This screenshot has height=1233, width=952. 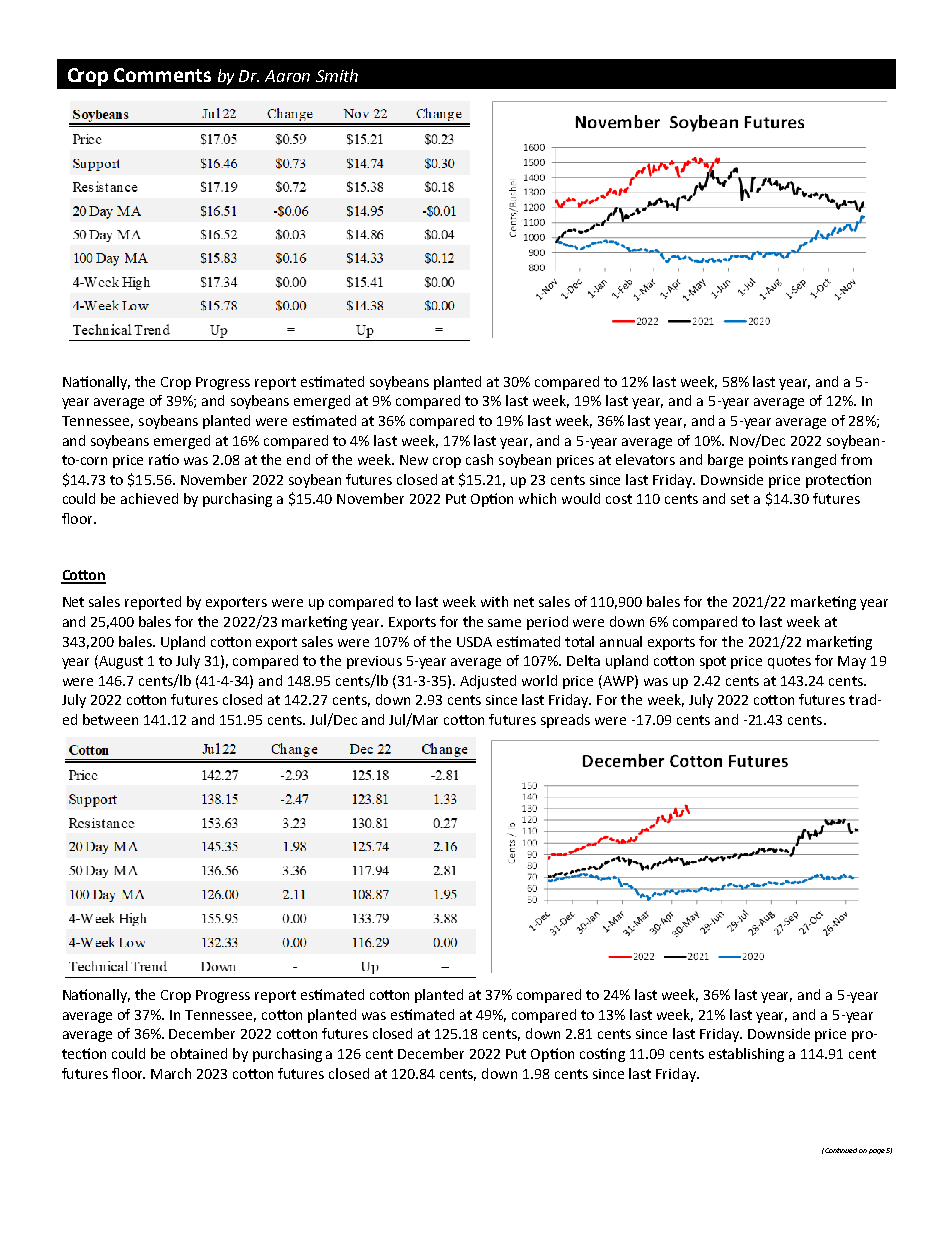 What do you see at coordinates (337, 75) in the screenshot?
I see `Smith` at bounding box center [337, 75].
